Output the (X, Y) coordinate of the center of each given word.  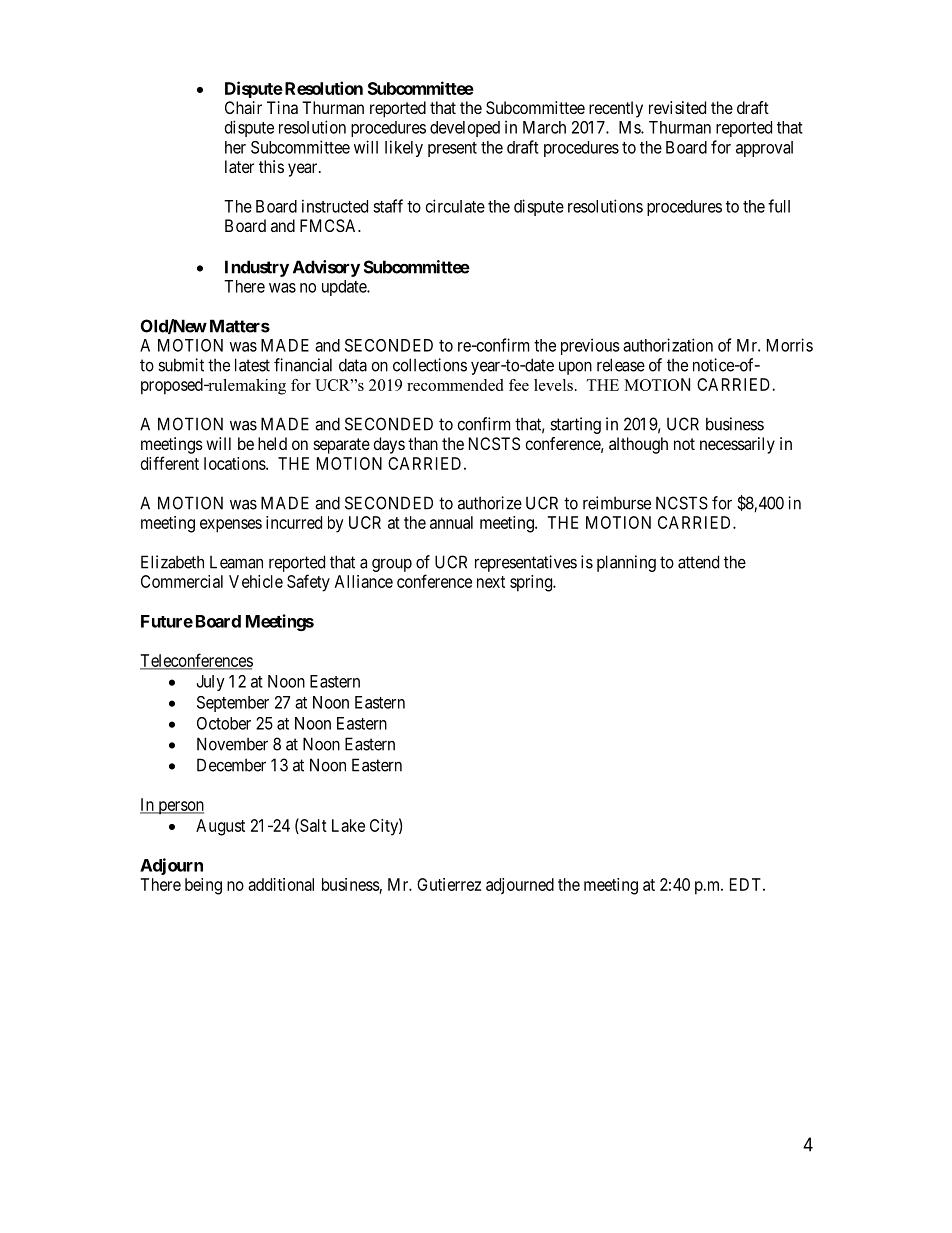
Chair (243, 107)
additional (281, 884)
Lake (348, 825)
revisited (677, 107)
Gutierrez (449, 884)
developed (465, 129)
